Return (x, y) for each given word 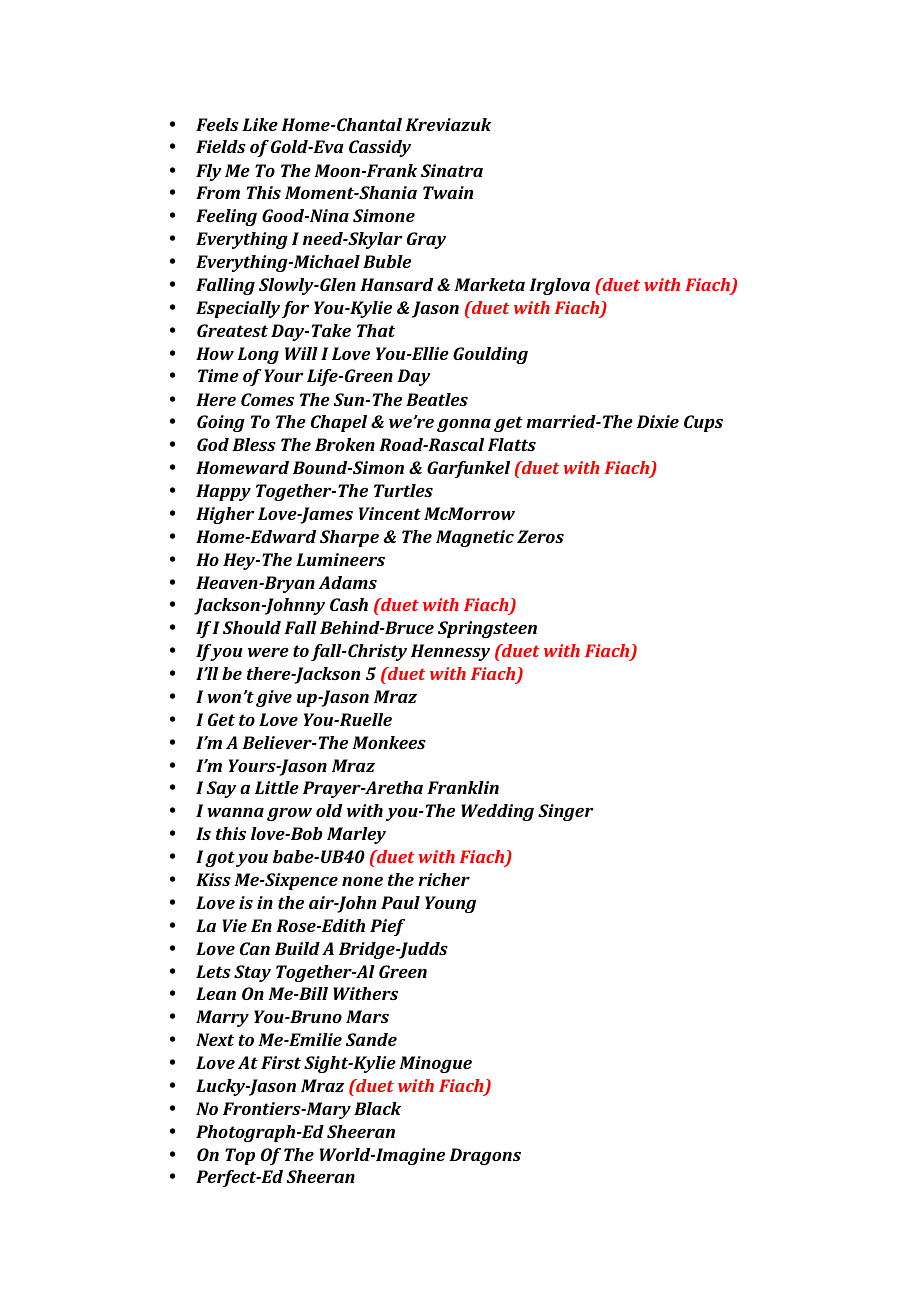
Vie (235, 925)
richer (444, 879)
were (268, 652)
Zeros (540, 536)
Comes (267, 399)
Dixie (658, 421)
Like (260, 124)
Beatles (437, 399)
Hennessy (450, 652)
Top (240, 1156)
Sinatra (452, 170)
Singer (566, 812)
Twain (448, 192)
